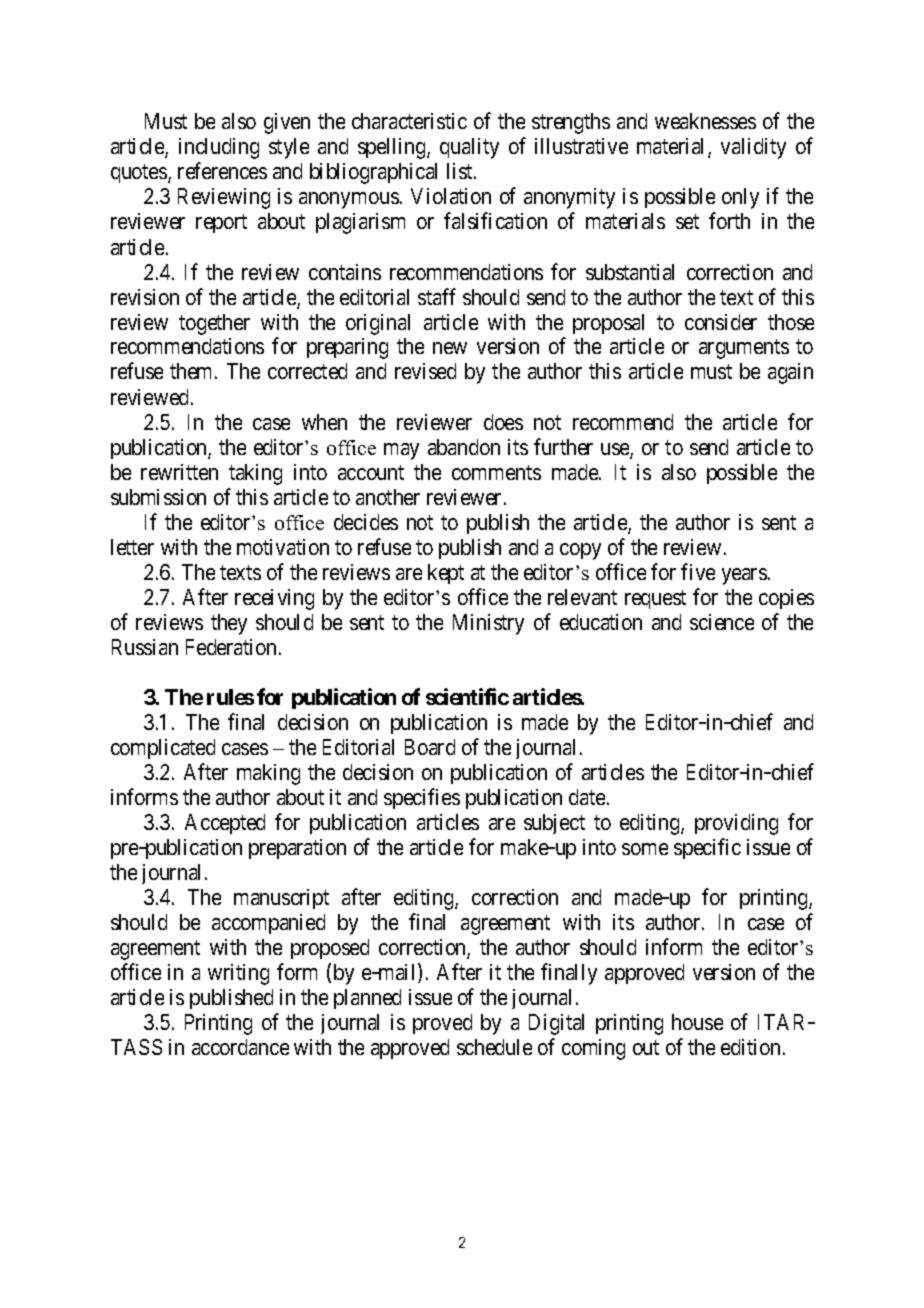 The image size is (924, 1308). I want to click on they, so click(229, 624).
